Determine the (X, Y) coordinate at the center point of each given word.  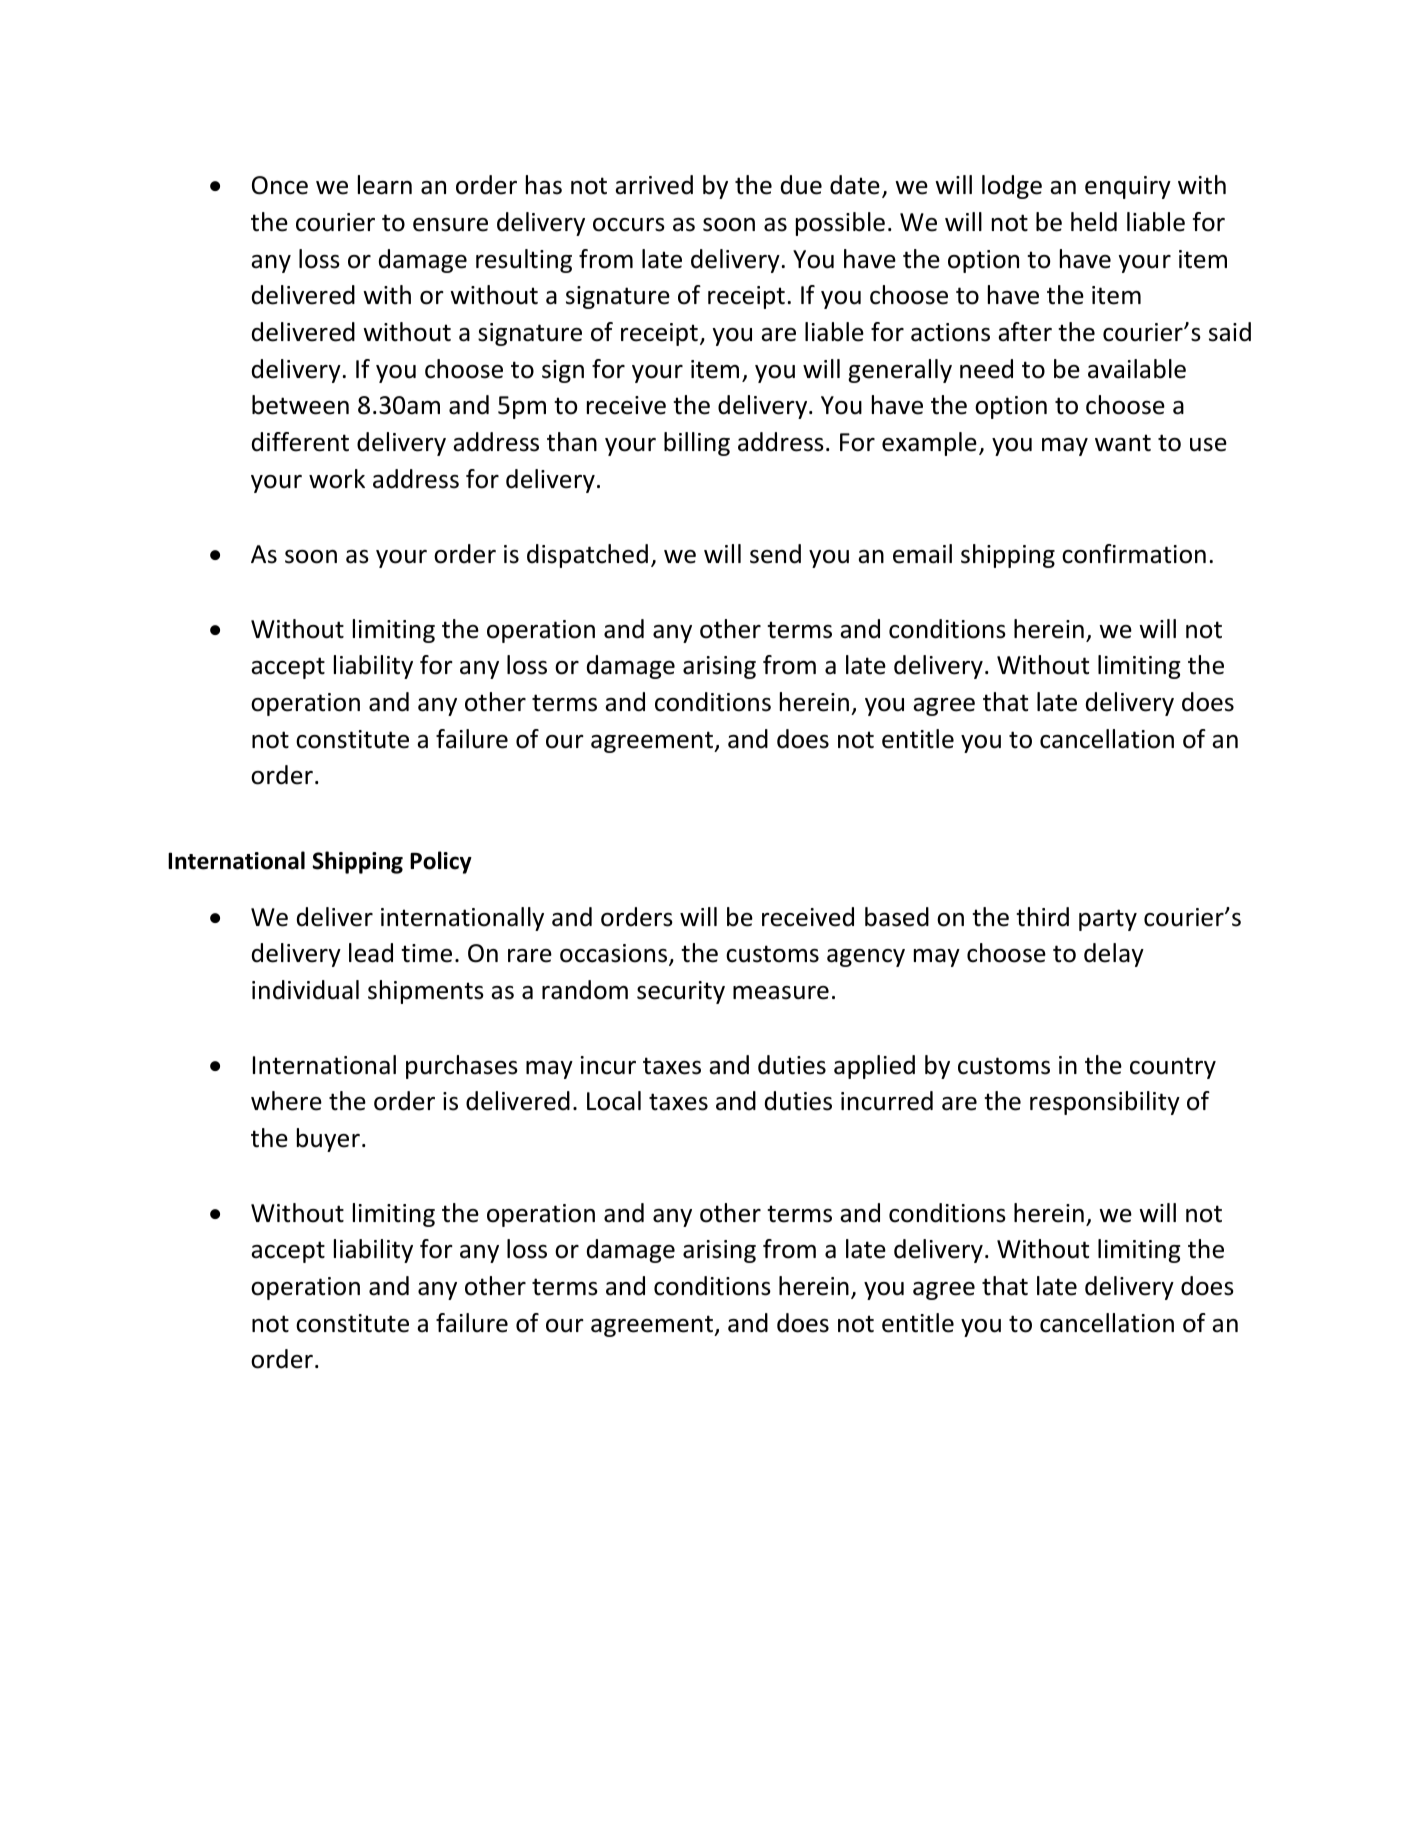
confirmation (1134, 554)
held (1094, 222)
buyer (328, 1140)
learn (385, 185)
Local (614, 1101)
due (801, 185)
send (775, 554)
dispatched (587, 556)
